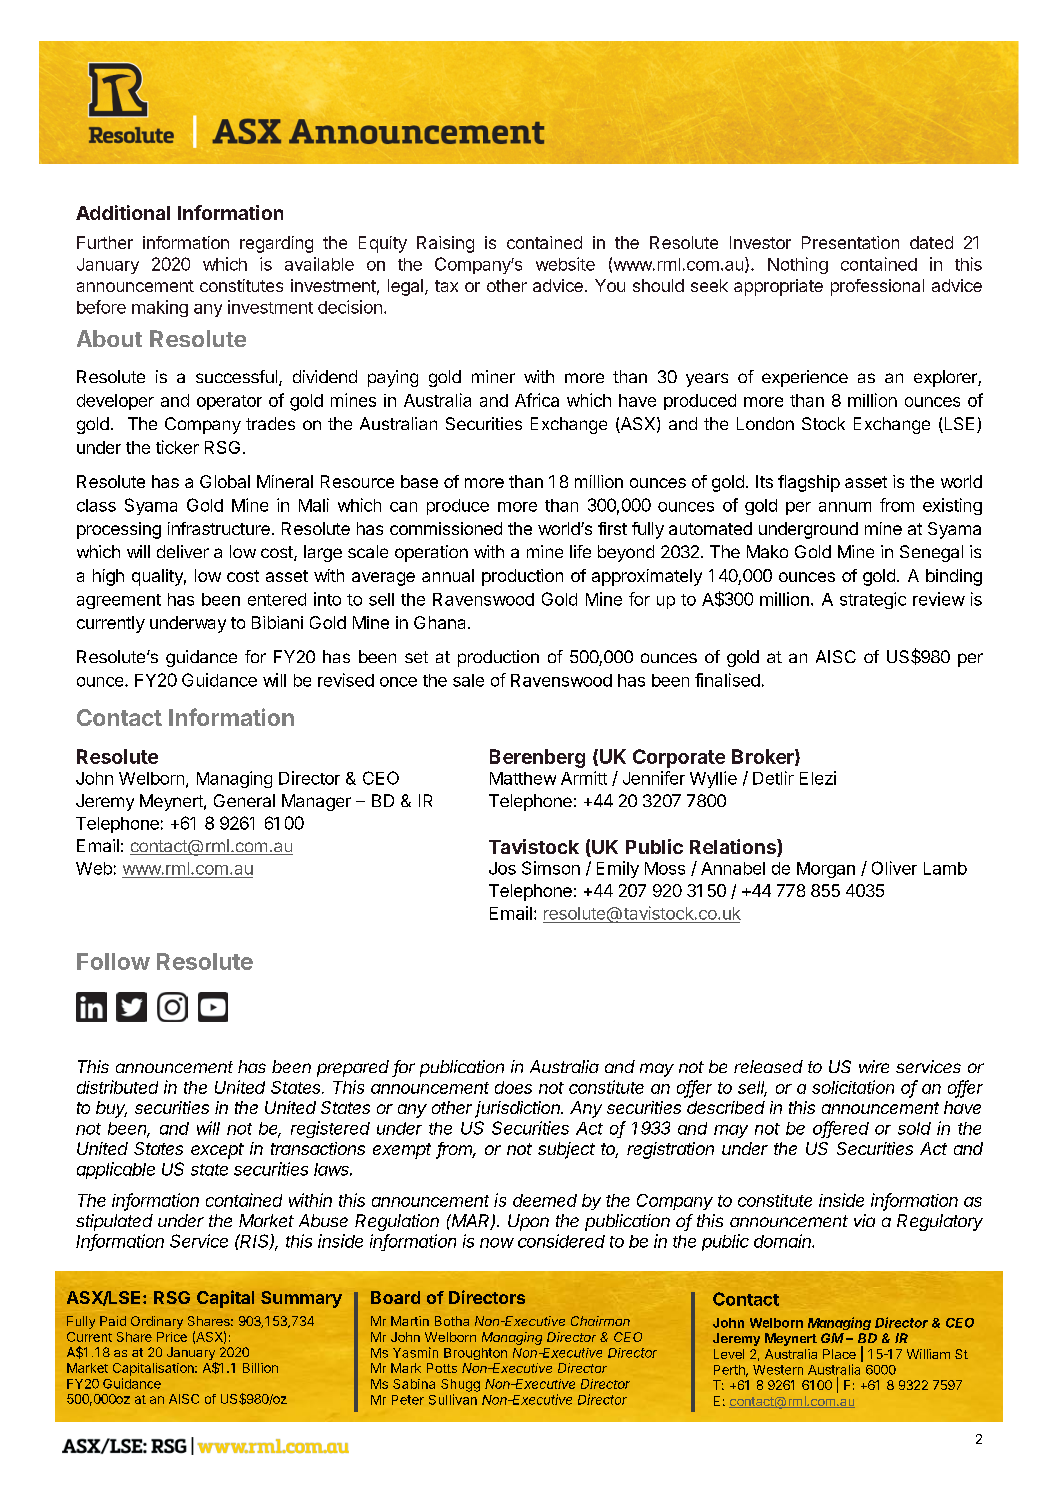  I want to click on Ghana, so click(441, 622).
